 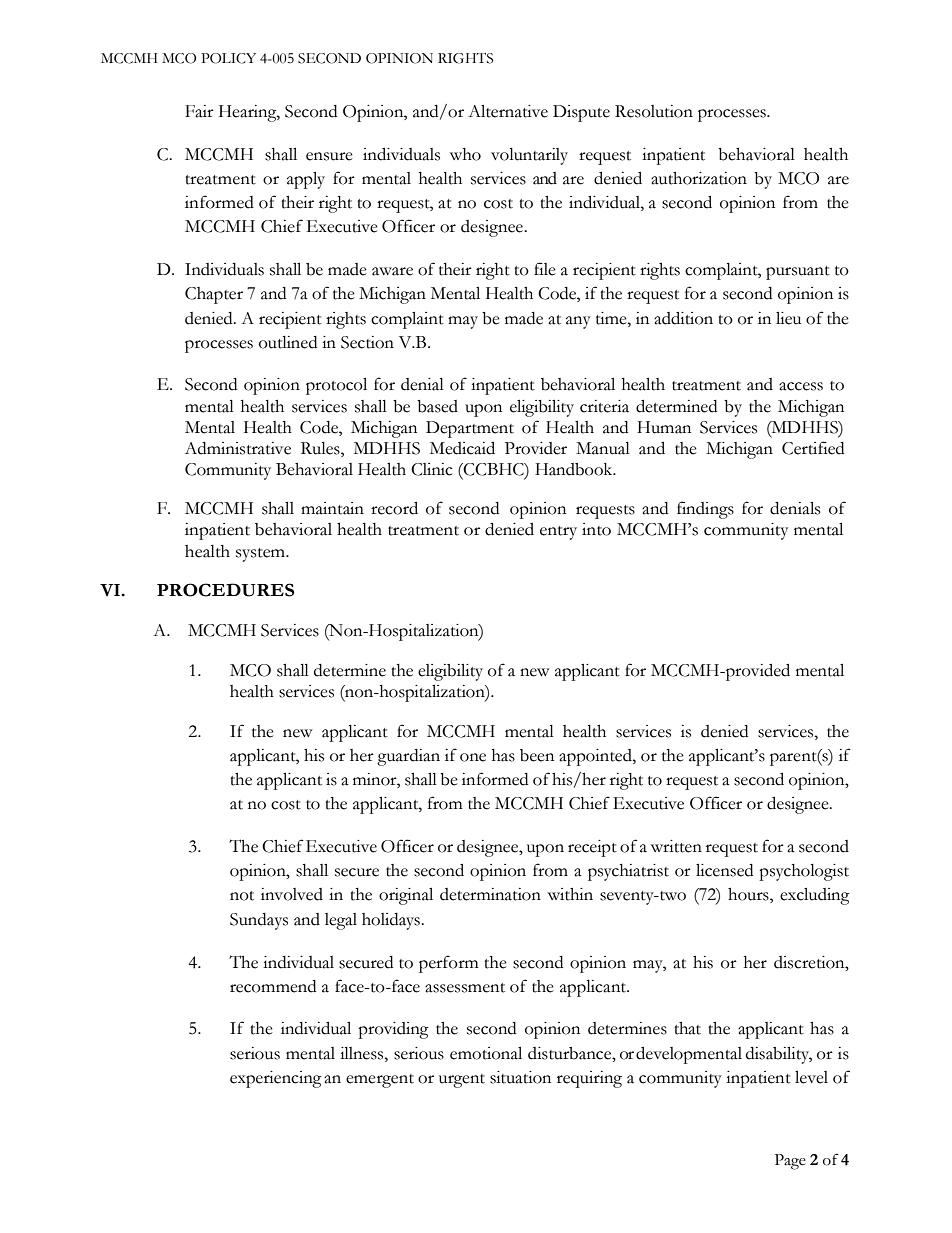 I want to click on Resolution, so click(x=654, y=111).
